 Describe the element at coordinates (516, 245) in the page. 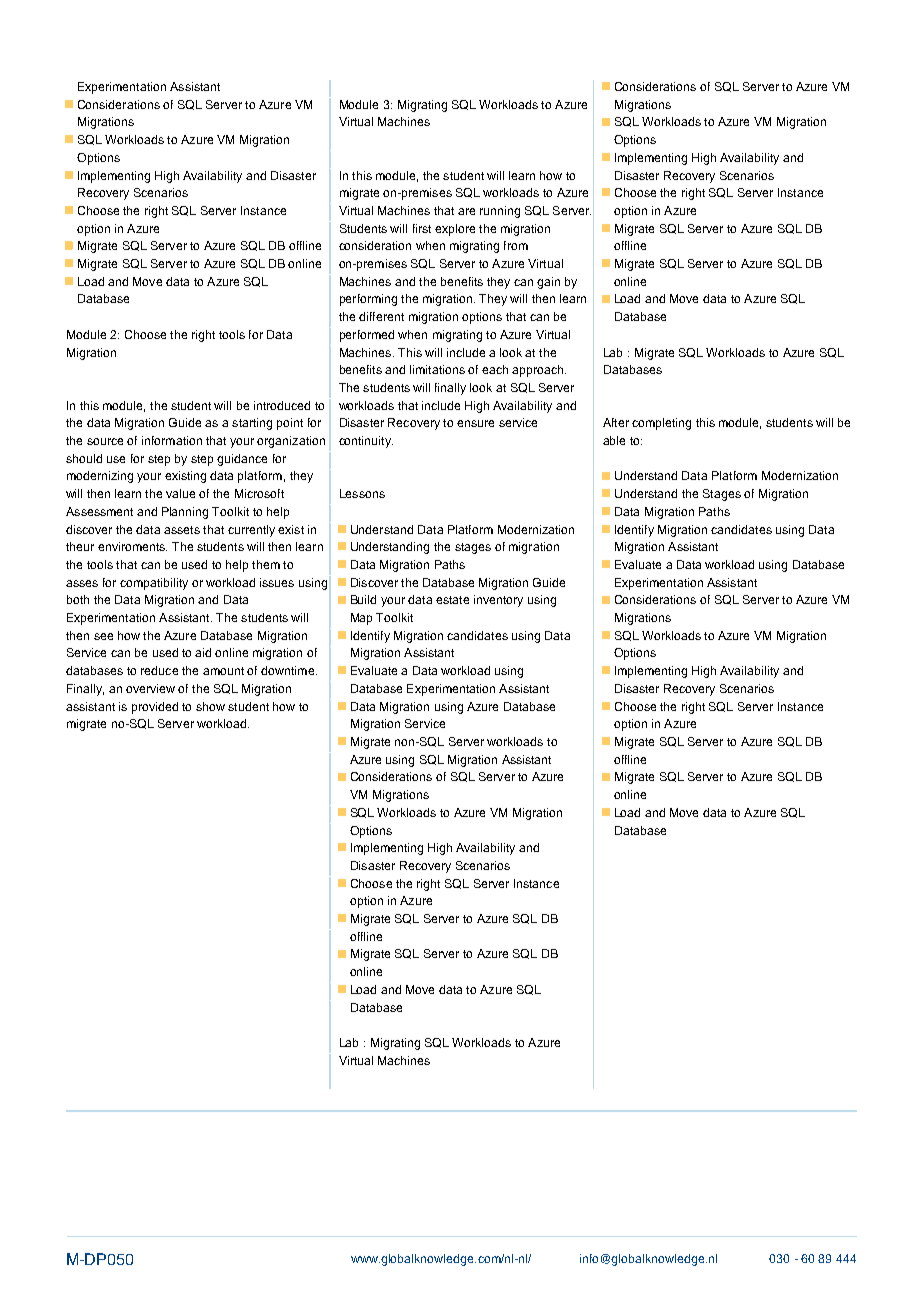

I see `from` at that location.
